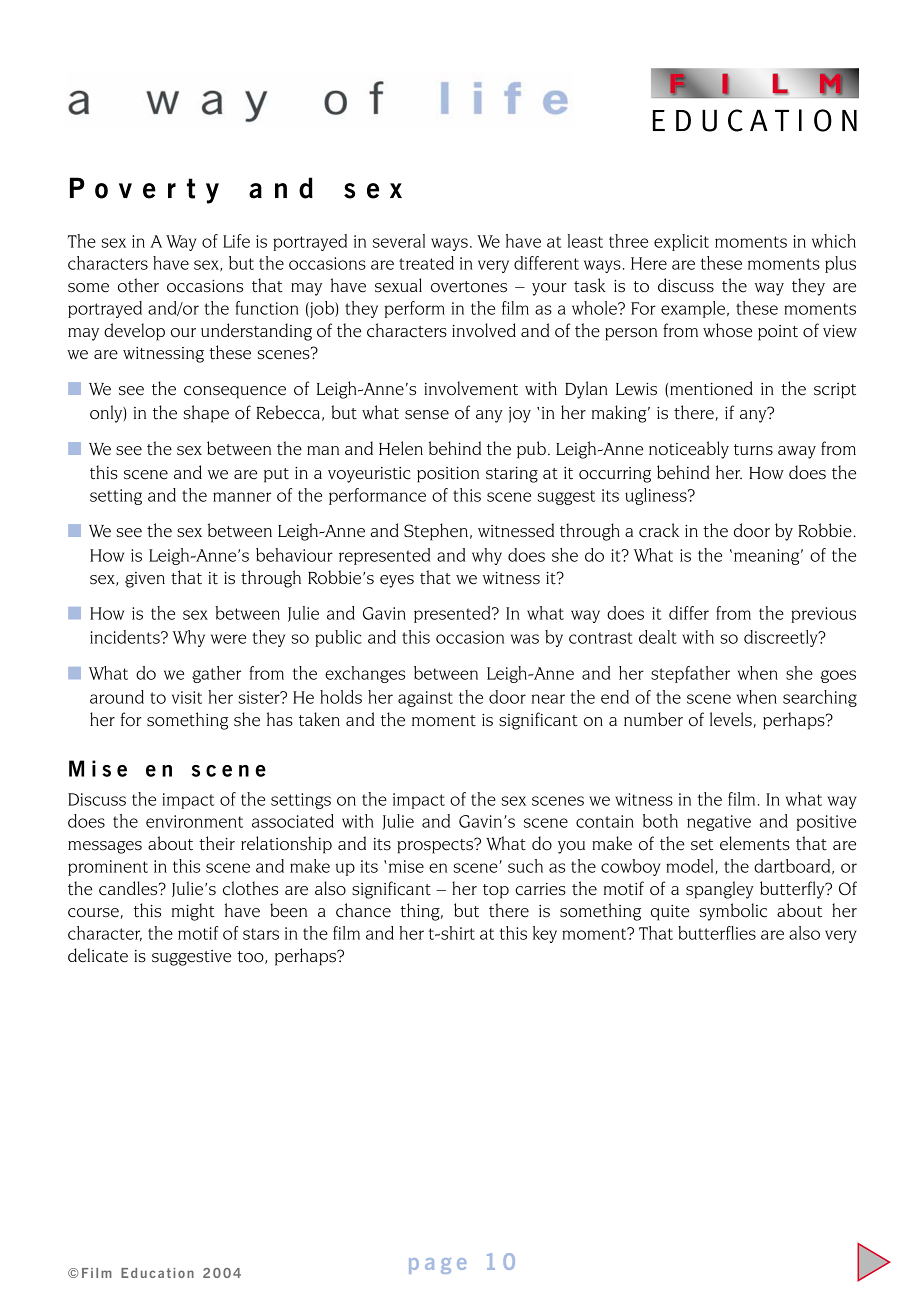  I want to click on explicit, so click(681, 242).
